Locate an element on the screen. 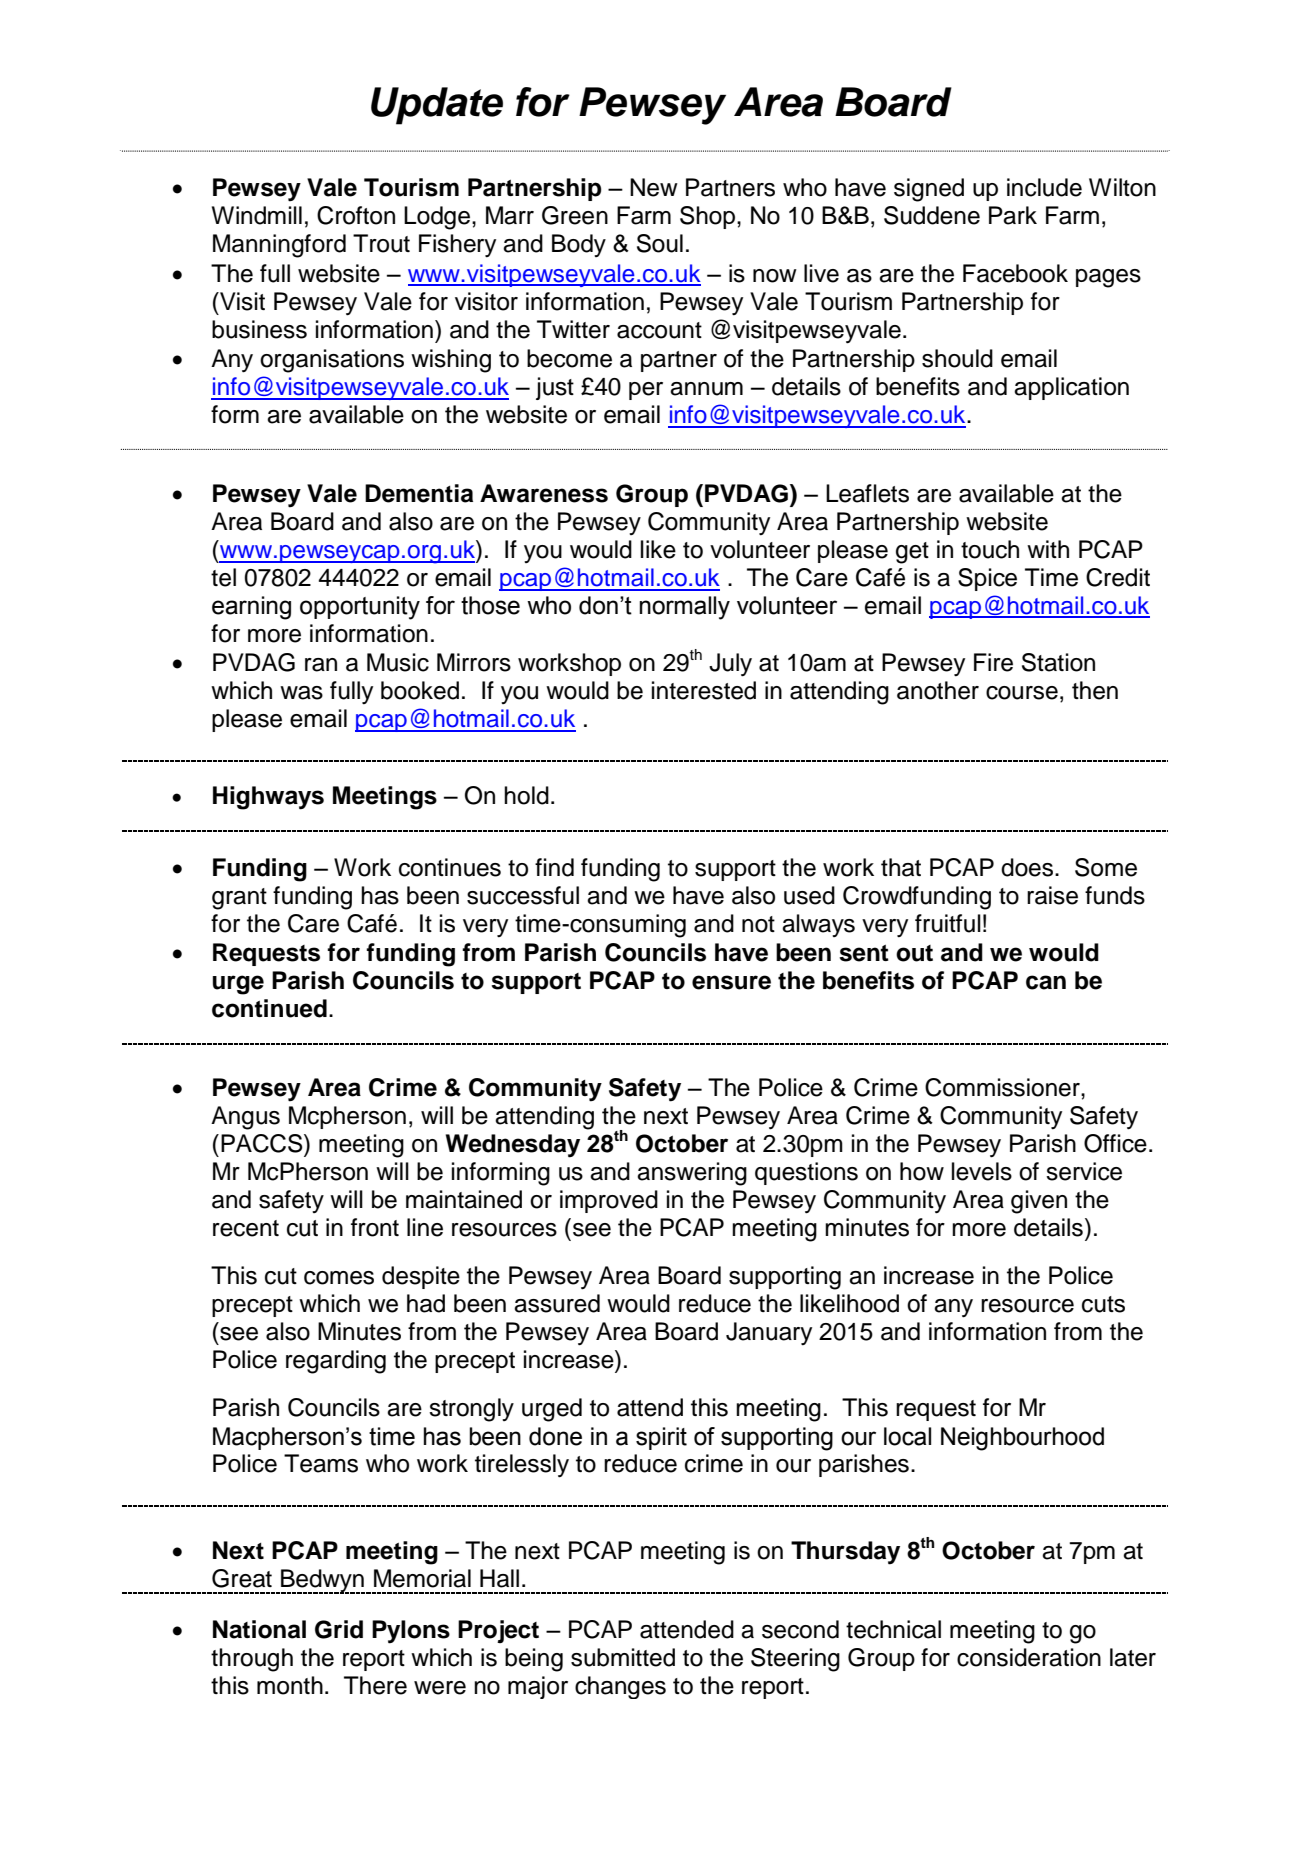 The width and height of the screenshot is (1315, 1860). include is located at coordinates (1044, 187).
